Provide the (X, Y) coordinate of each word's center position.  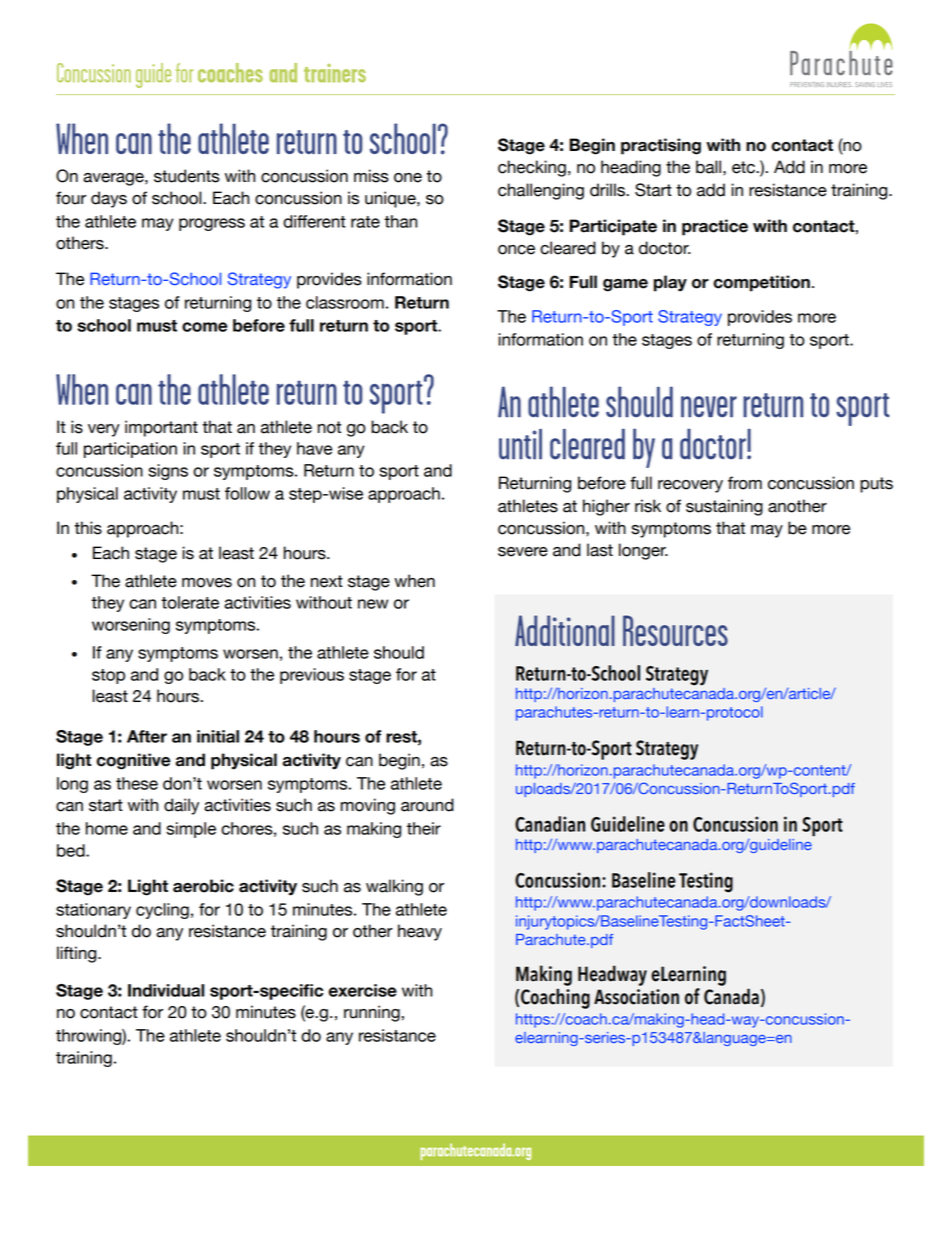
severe (523, 552)
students (187, 176)
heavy (420, 932)
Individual (166, 990)
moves (207, 583)
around (427, 805)
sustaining (724, 507)
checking (532, 168)
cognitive (133, 761)
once (516, 250)
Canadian (550, 824)
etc (744, 167)
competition (761, 283)
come (204, 327)
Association (636, 997)
